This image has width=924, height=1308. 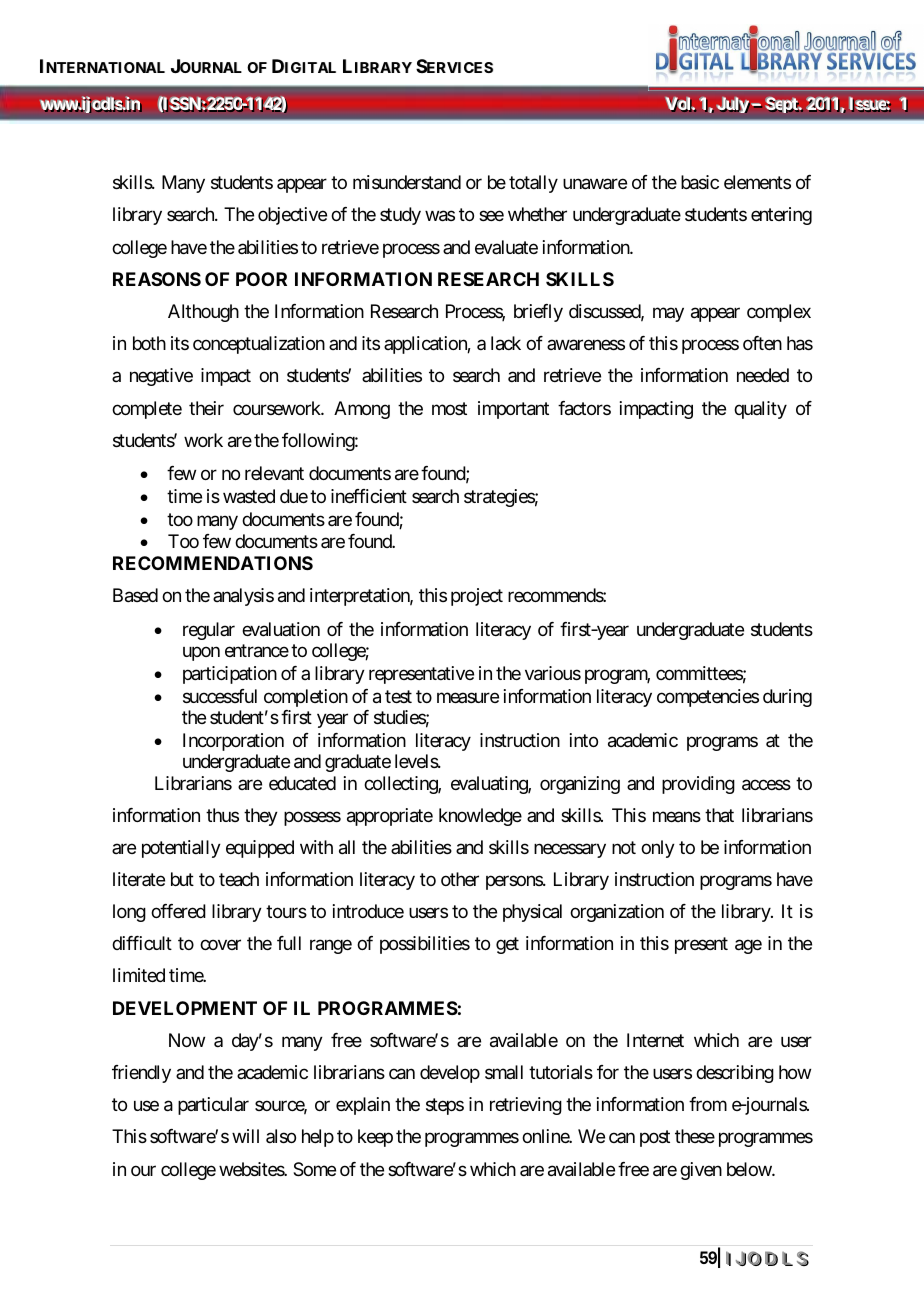 What do you see at coordinates (375, 1138) in the image?
I see `keep` at bounding box center [375, 1138].
